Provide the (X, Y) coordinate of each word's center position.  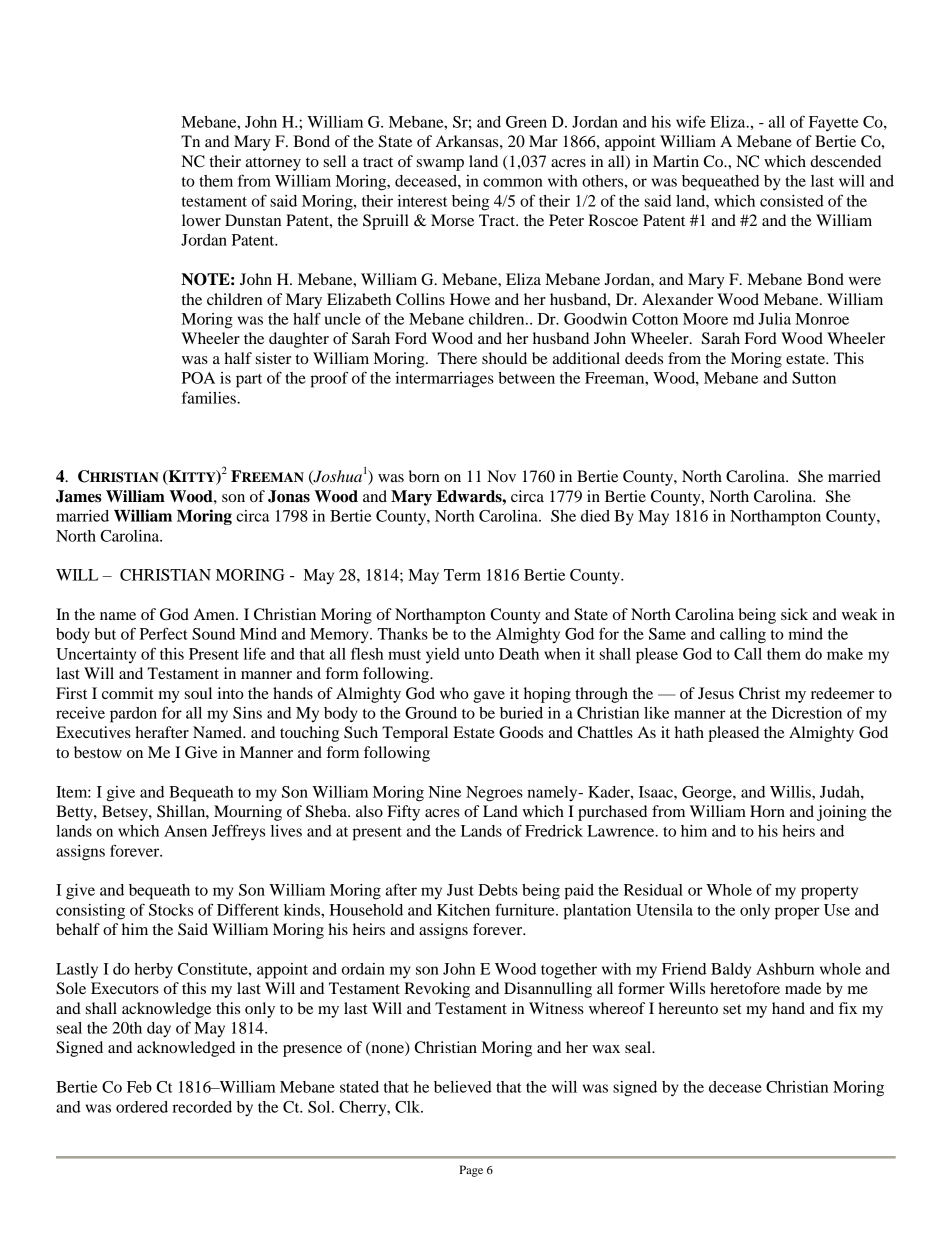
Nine (445, 792)
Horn (767, 811)
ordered (142, 1107)
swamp (440, 165)
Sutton (814, 378)
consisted (792, 201)
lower (201, 220)
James (79, 496)
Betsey (126, 813)
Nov (501, 476)
